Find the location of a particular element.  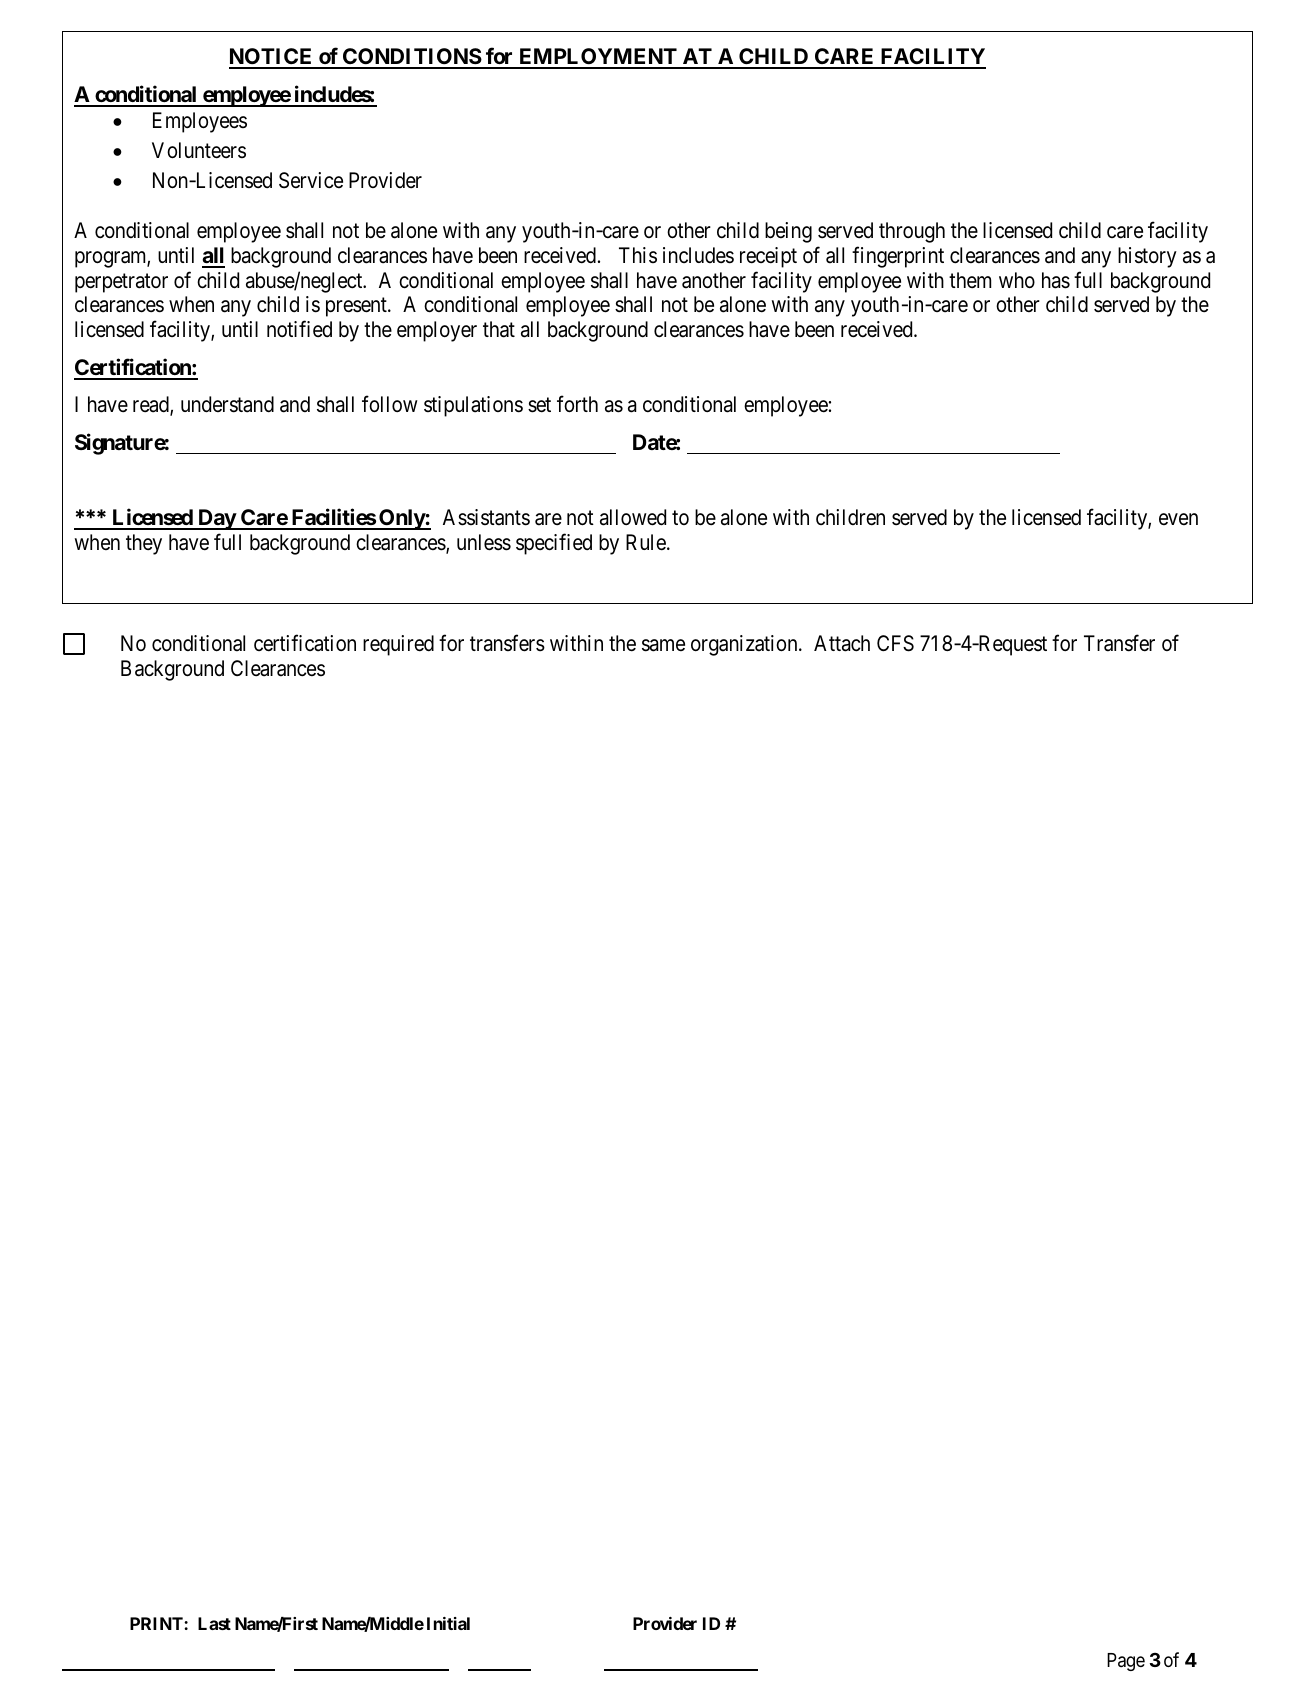

EMPLOYMENT is located at coordinates (598, 58).
